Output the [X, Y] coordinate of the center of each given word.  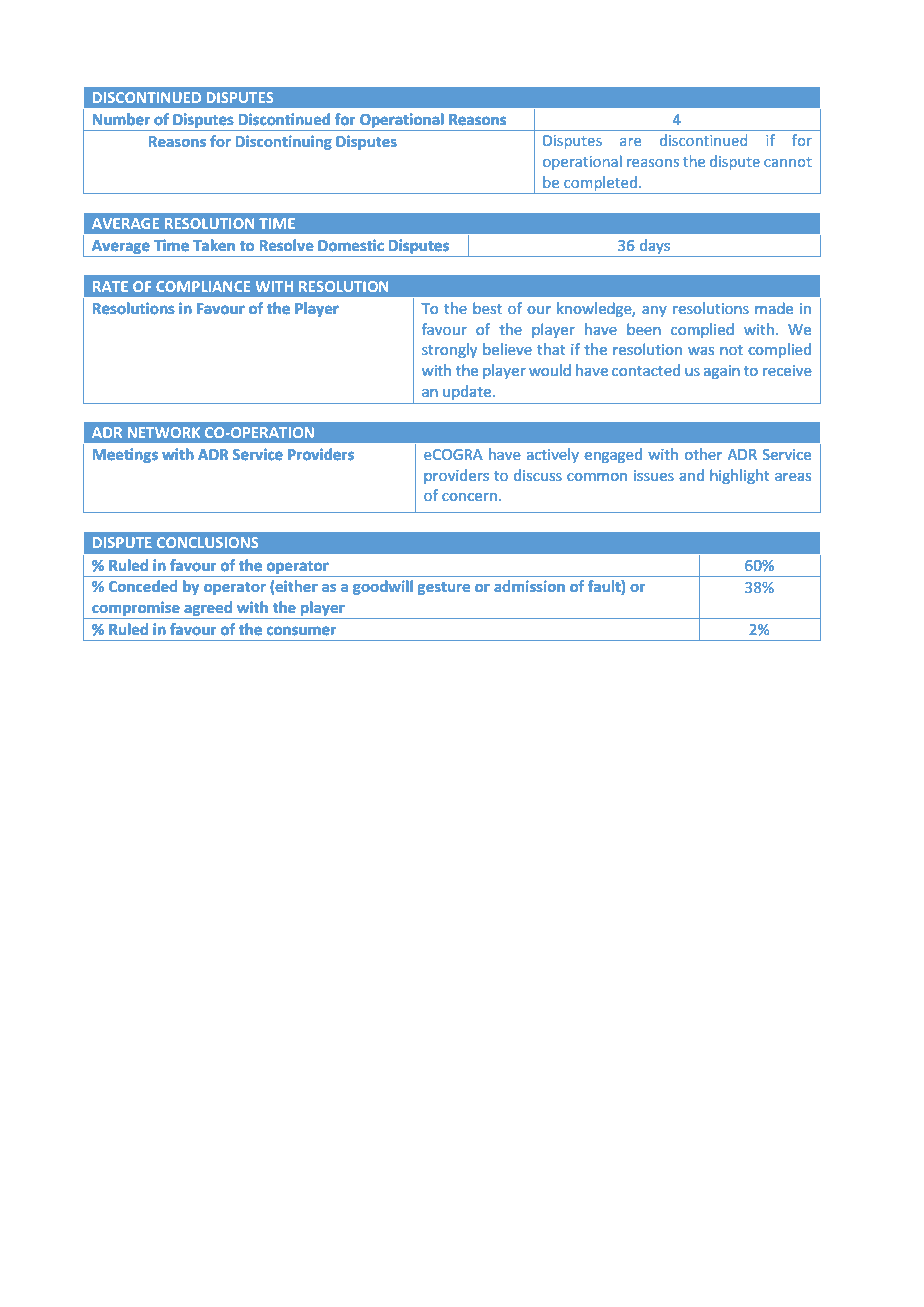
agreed [208, 610]
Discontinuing [284, 142]
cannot [788, 162]
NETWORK [164, 432]
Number [121, 119]
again [722, 372]
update [467, 392]
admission [529, 586]
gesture [444, 588]
